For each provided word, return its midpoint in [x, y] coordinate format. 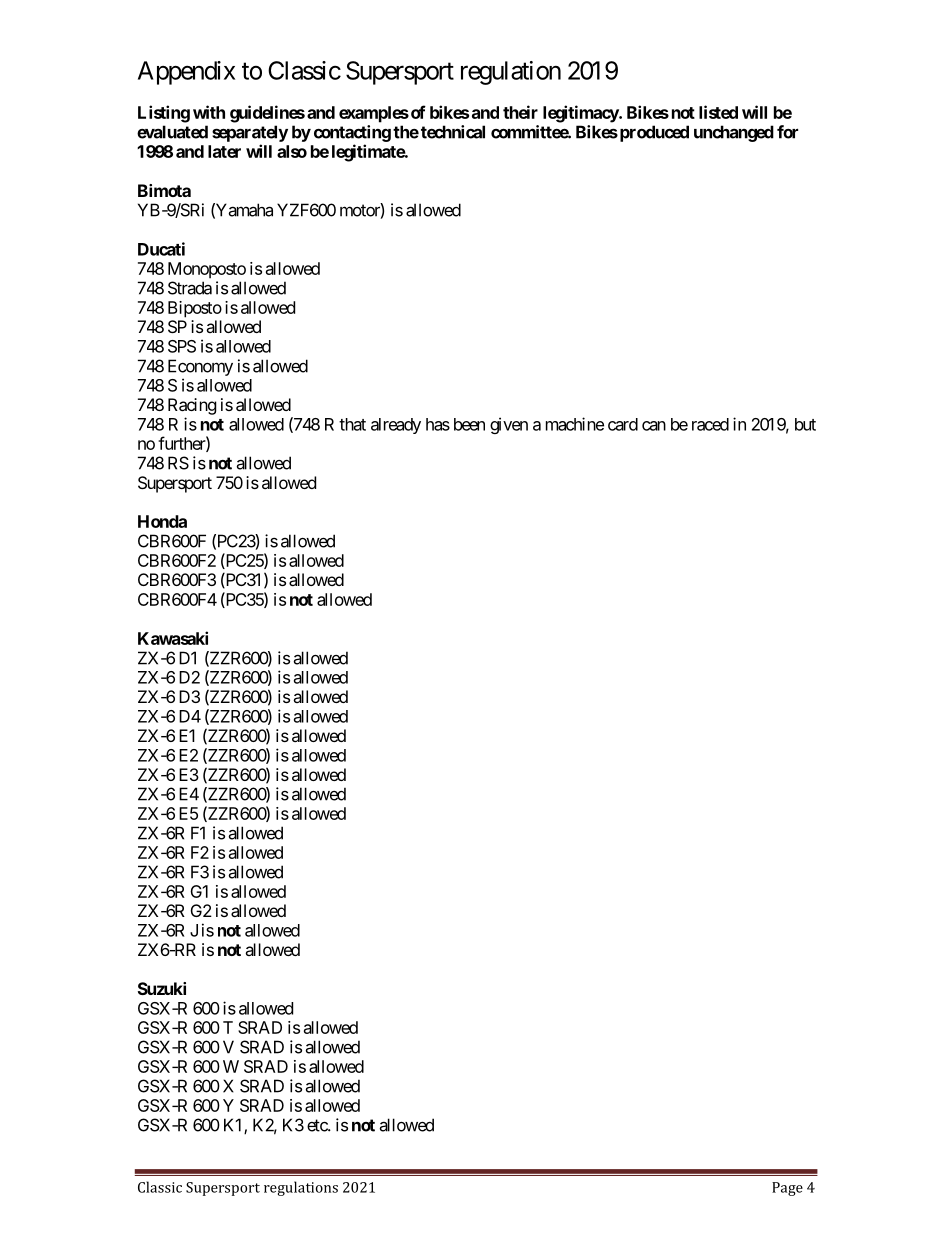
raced [710, 424]
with [209, 112]
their [520, 112]
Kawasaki [173, 638]
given [509, 425]
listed [718, 112]
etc [318, 1125]
